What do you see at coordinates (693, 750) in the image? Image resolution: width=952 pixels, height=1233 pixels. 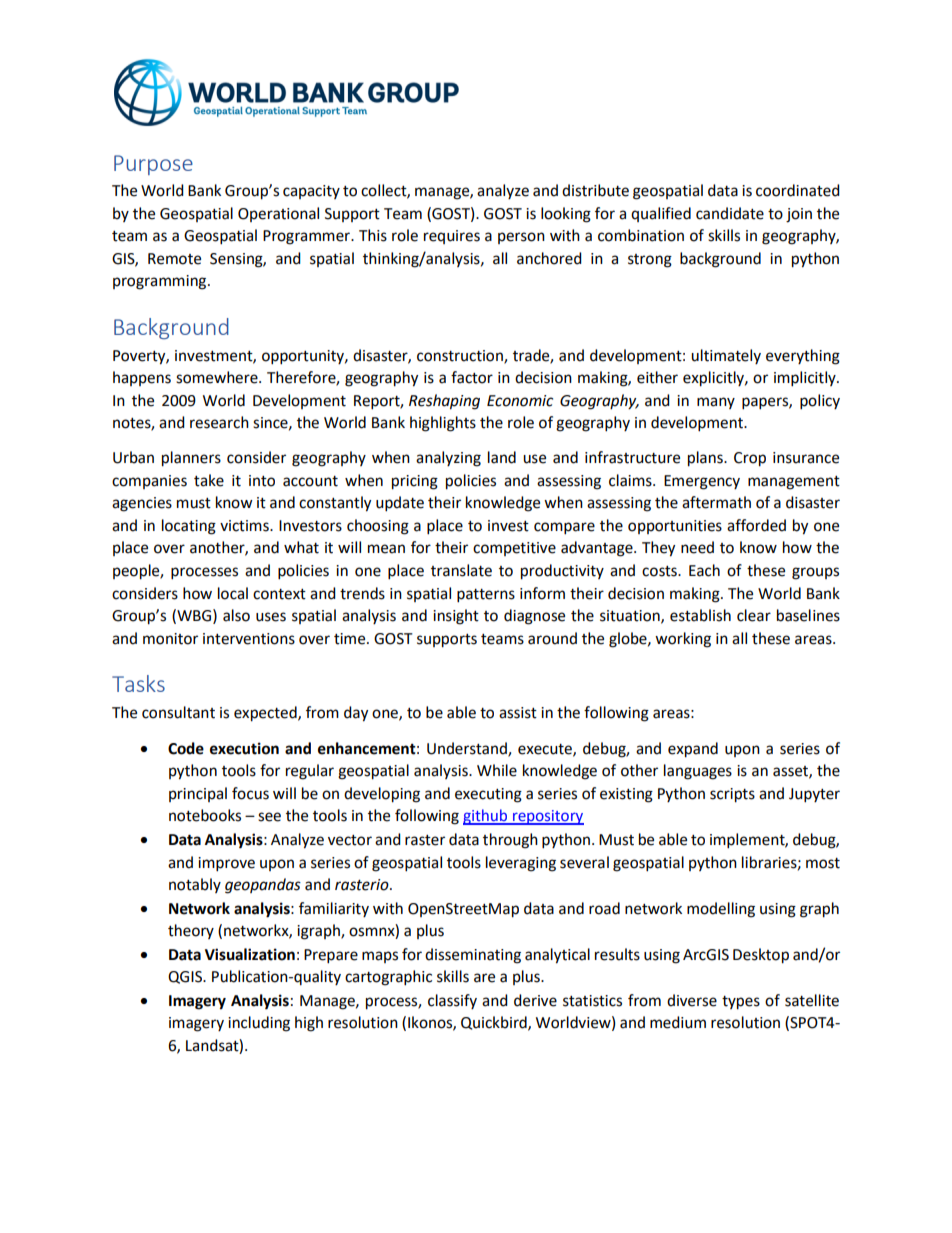 I see `expand` at bounding box center [693, 750].
